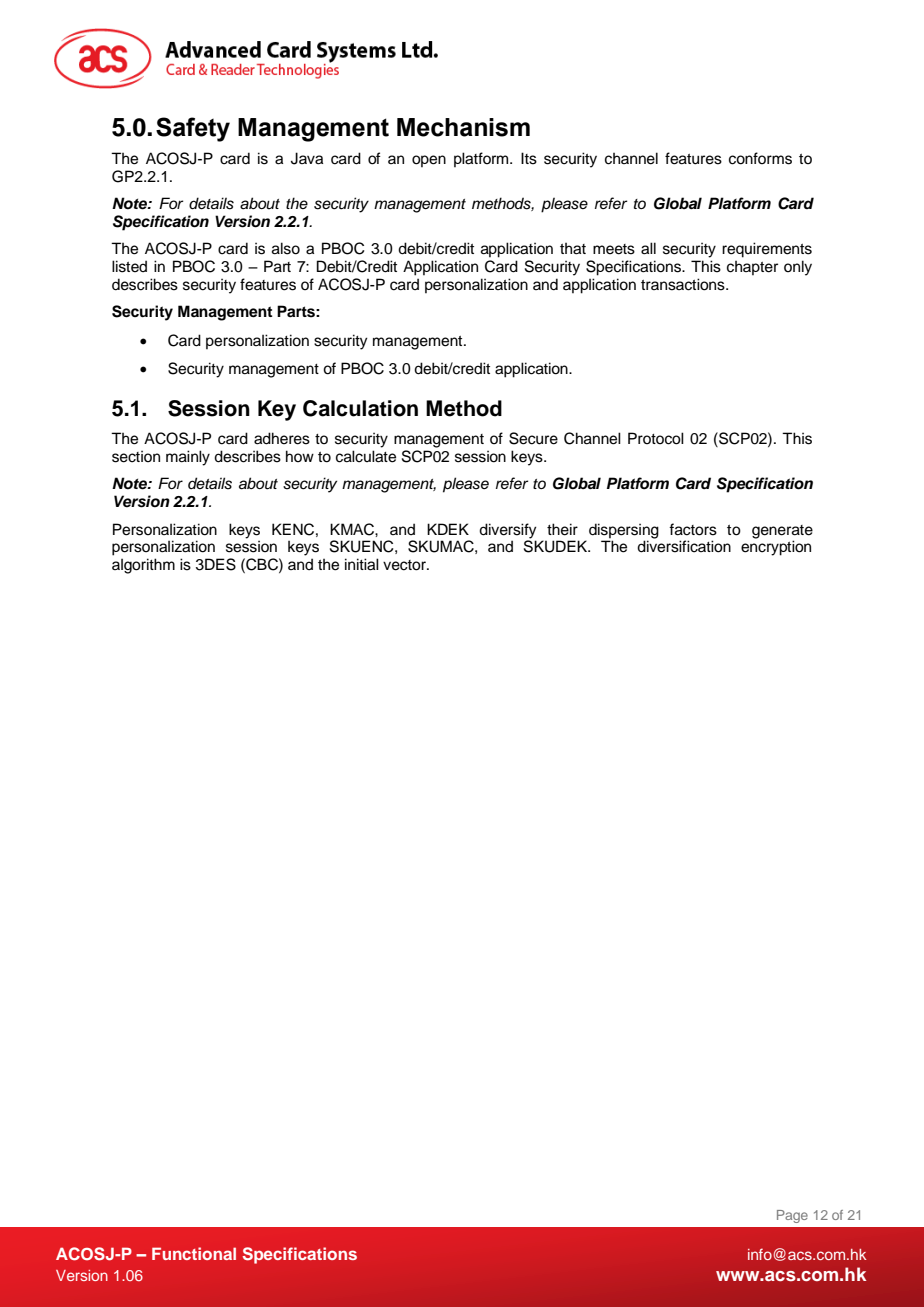  I want to click on initial, so click(362, 564).
